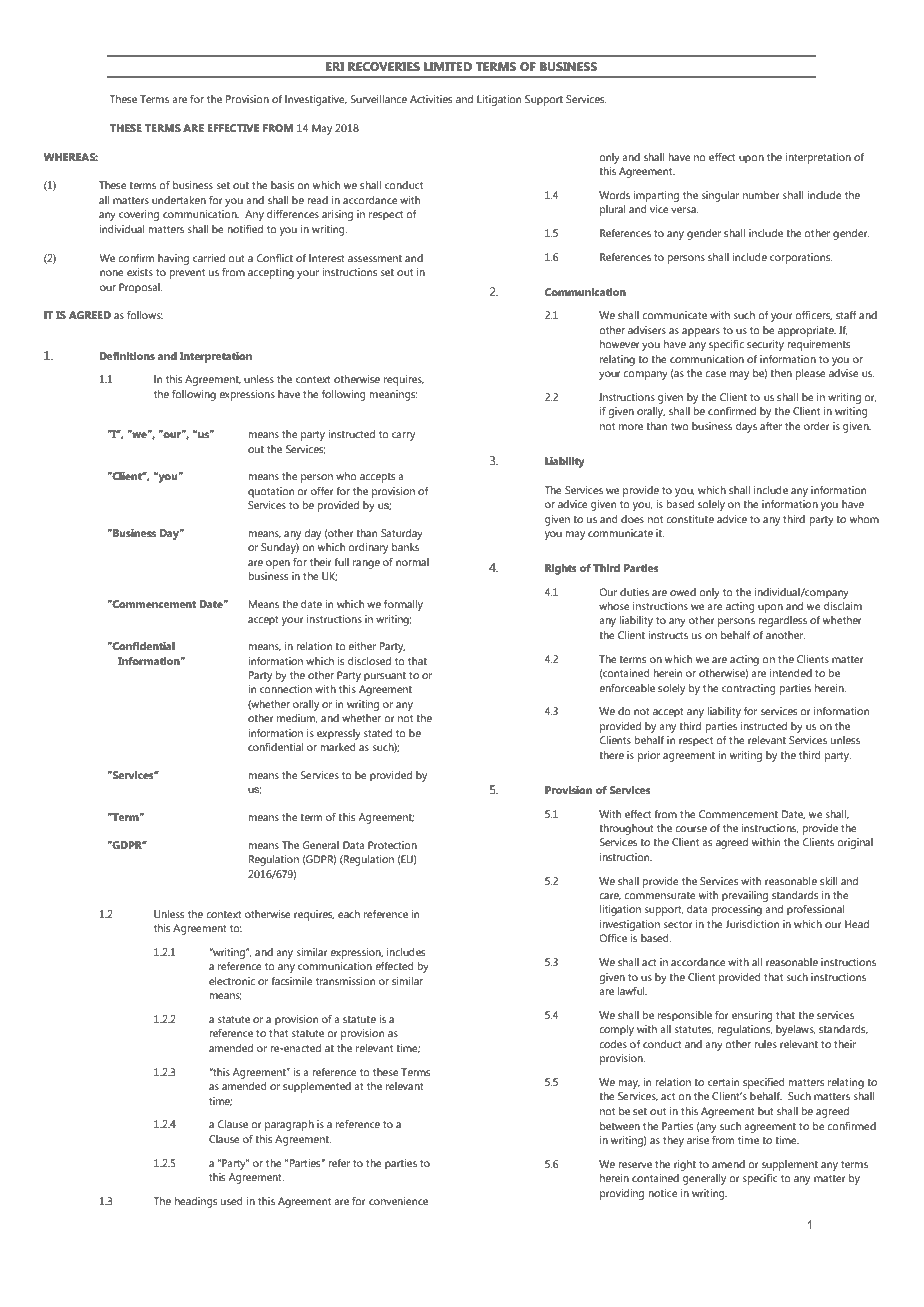 Image resolution: width=924 pixels, height=1307 pixels. Describe the element at coordinates (771, 426) in the screenshot. I see `after` at that location.
